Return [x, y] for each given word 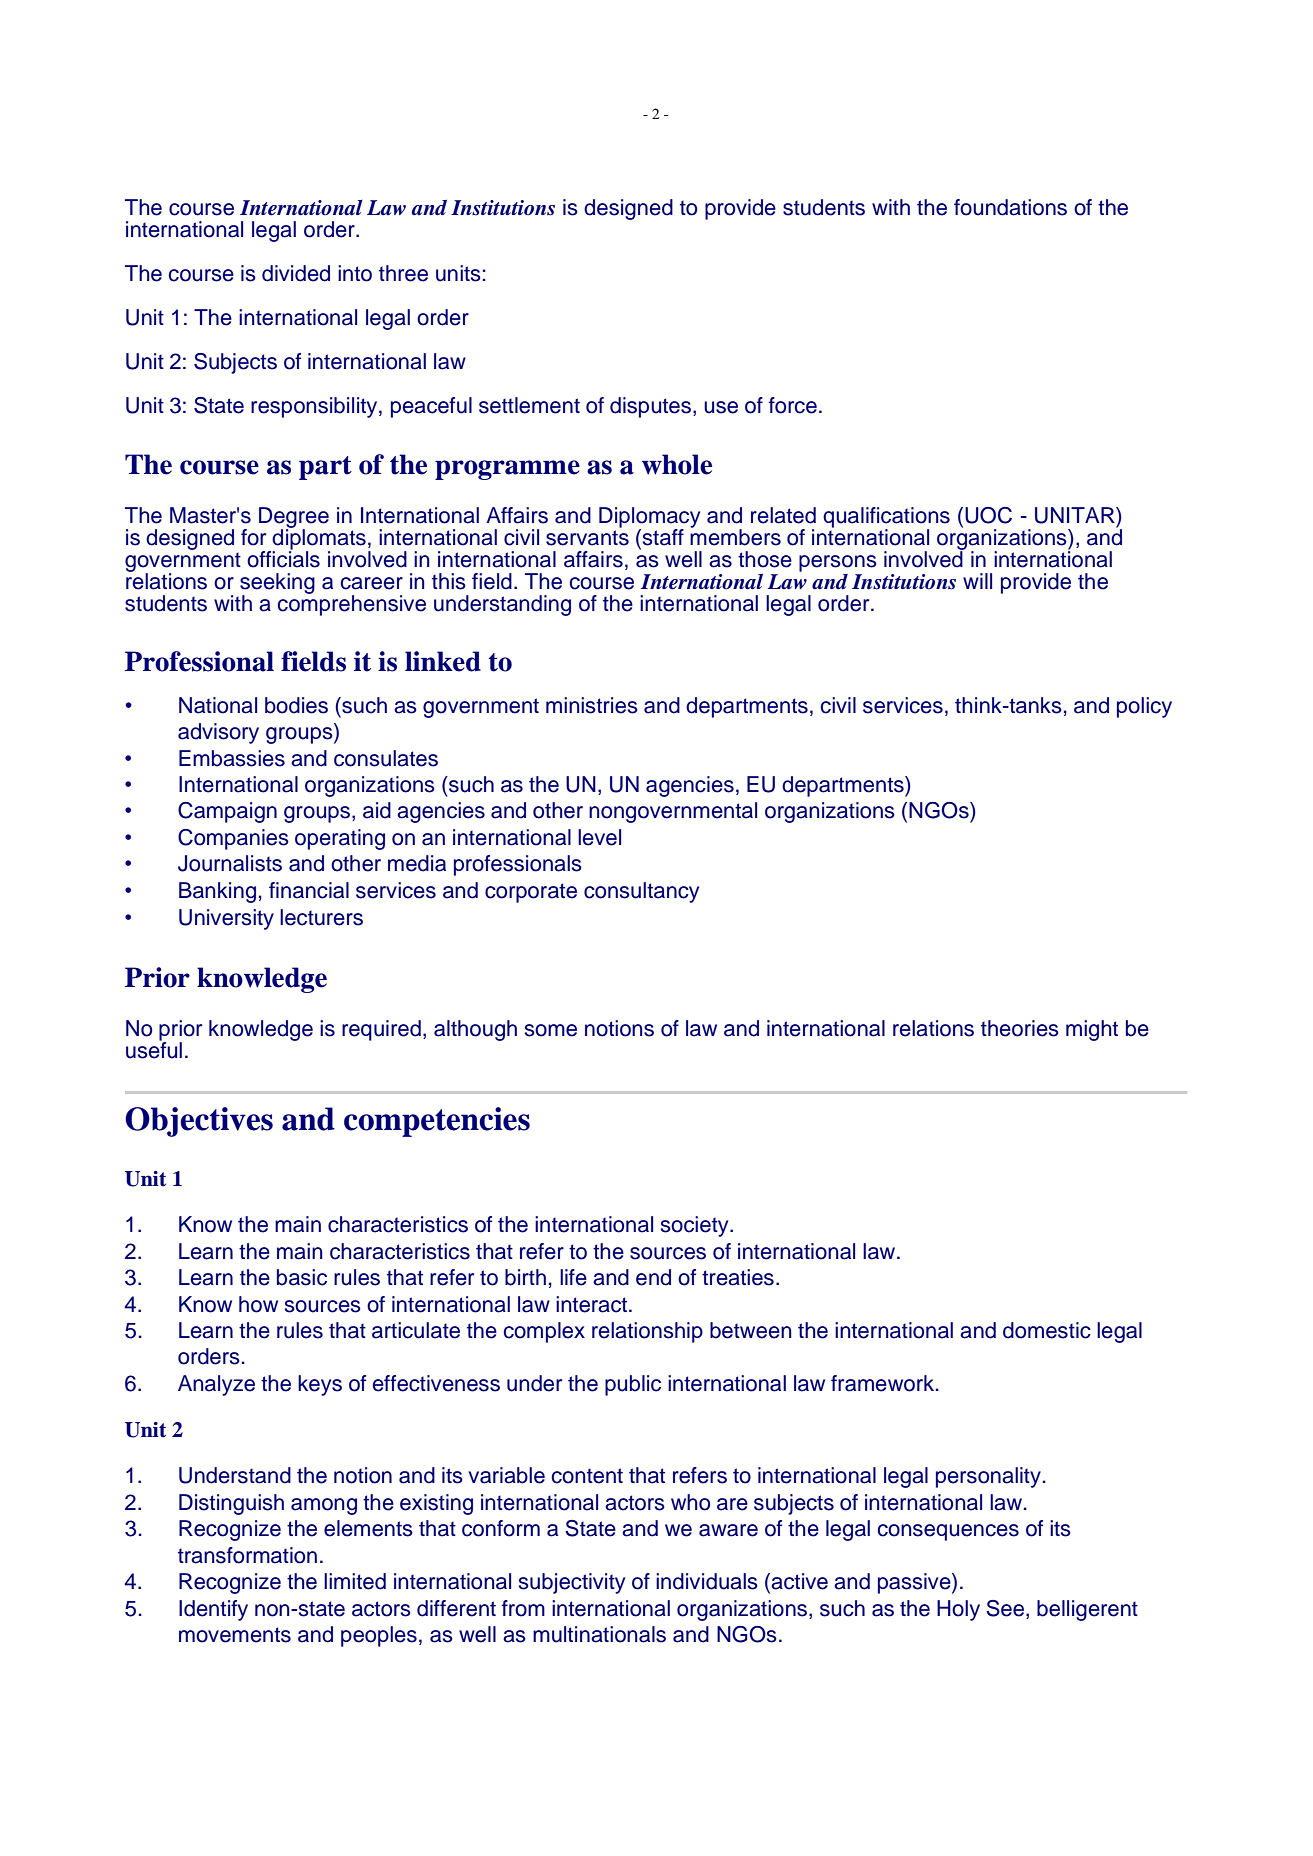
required [381, 1030]
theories [1020, 1028]
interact [593, 1304]
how [258, 1304]
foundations [1010, 207]
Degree [294, 518]
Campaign [227, 812]
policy [1144, 707]
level [599, 837]
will [977, 581]
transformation [247, 1555]
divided [296, 273]
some [551, 1030]
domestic [1047, 1330]
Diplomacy [649, 518]
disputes [650, 407]
